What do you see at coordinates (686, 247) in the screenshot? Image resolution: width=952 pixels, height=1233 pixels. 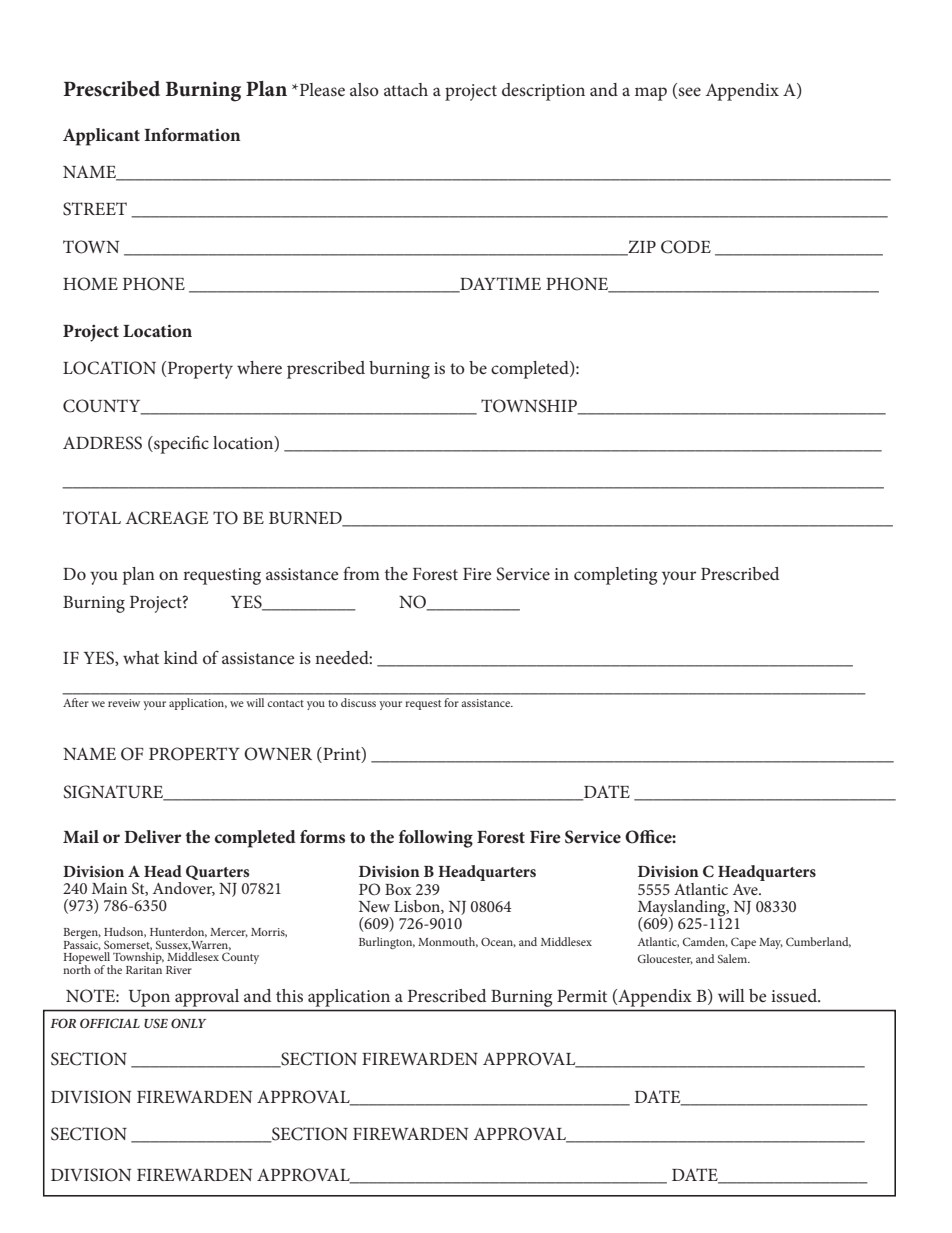 I see `CODE` at bounding box center [686, 247].
